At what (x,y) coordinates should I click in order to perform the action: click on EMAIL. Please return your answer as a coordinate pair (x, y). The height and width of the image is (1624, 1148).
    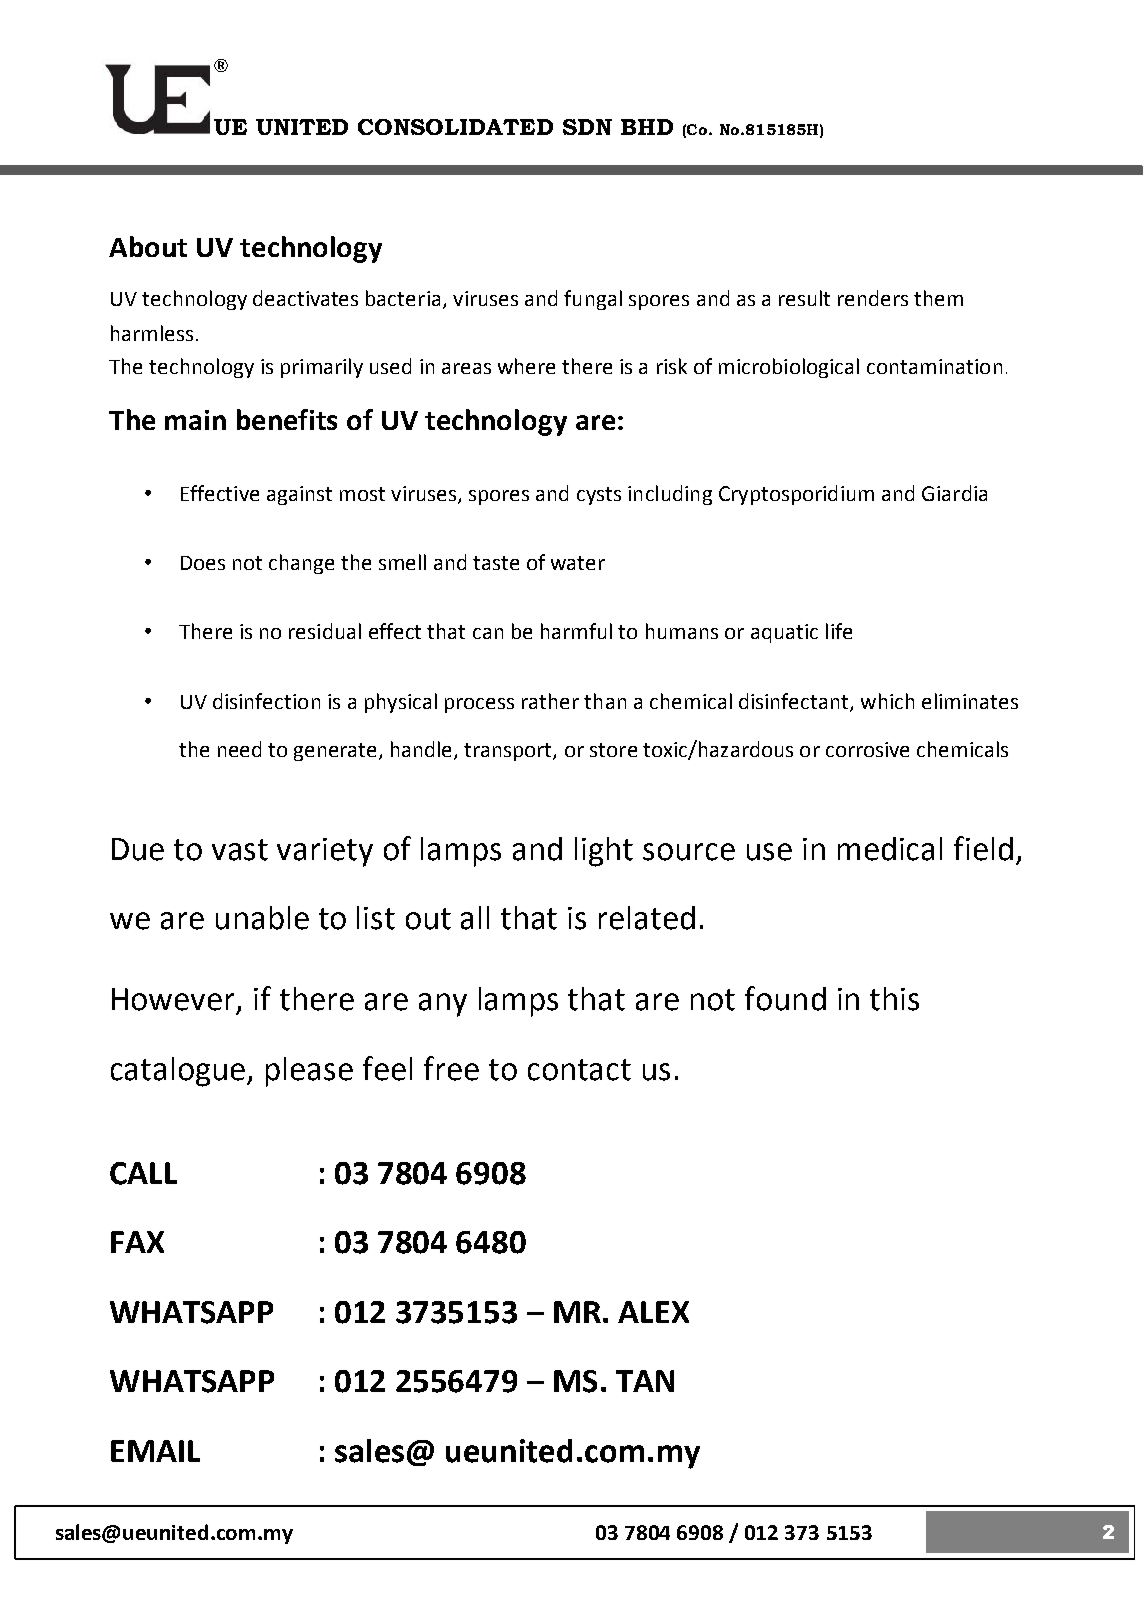
    Looking at the image, I should click on (155, 1451).
